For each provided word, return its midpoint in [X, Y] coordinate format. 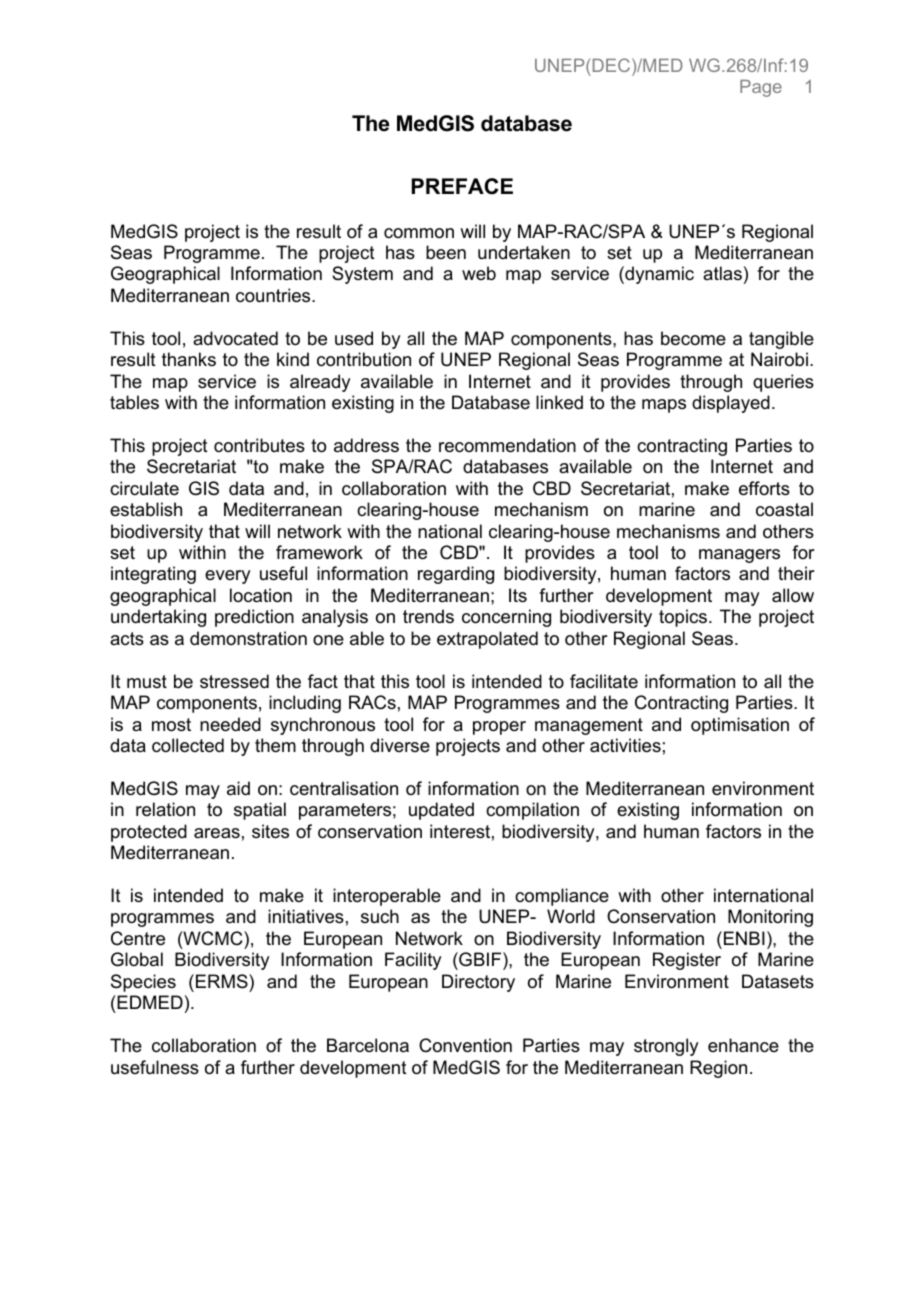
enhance [743, 1045]
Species [143, 983]
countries [274, 295]
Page [761, 88]
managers [739, 556]
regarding [456, 575]
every [227, 577]
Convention [465, 1045]
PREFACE [462, 186]
